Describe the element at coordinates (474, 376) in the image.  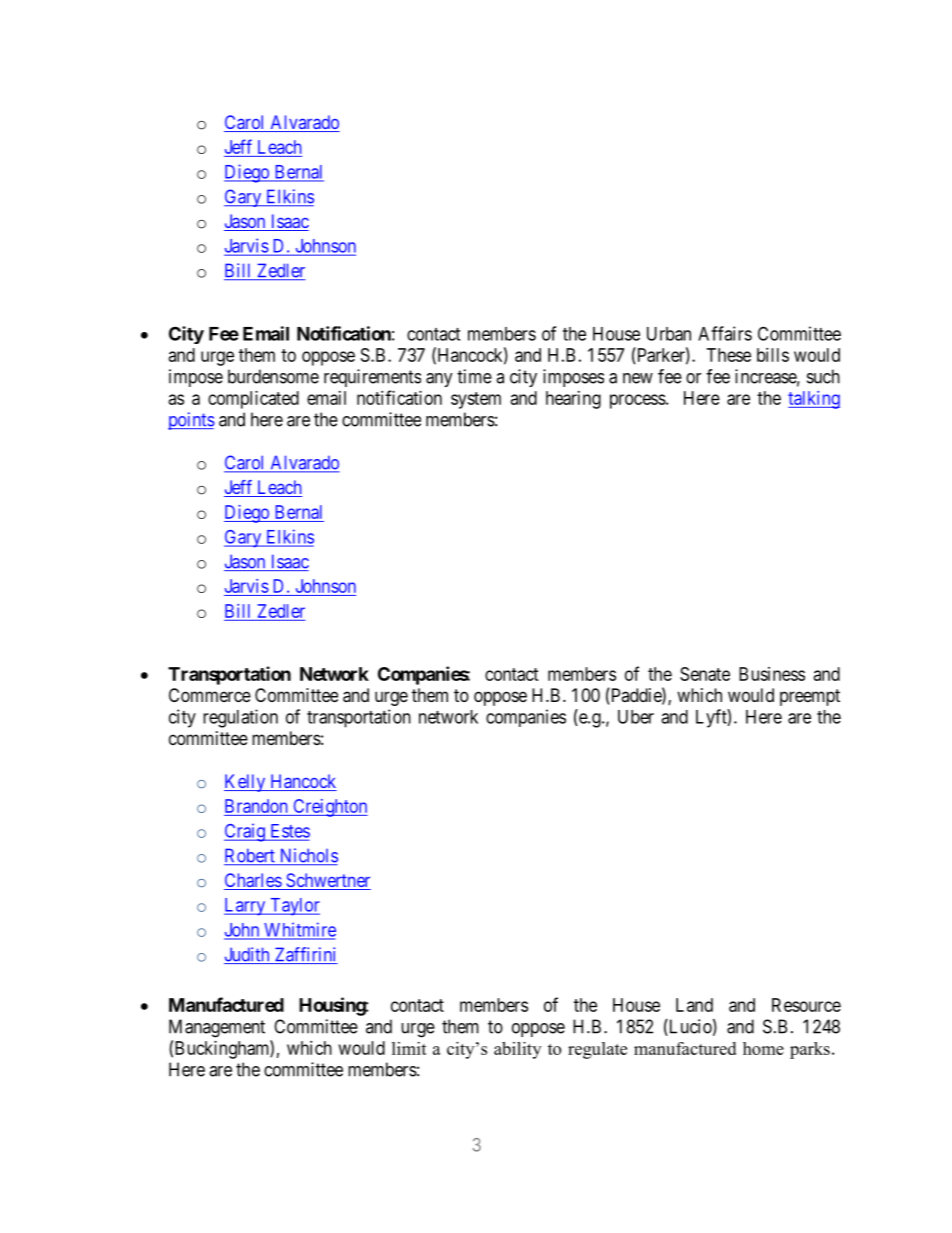
I see `time` at that location.
